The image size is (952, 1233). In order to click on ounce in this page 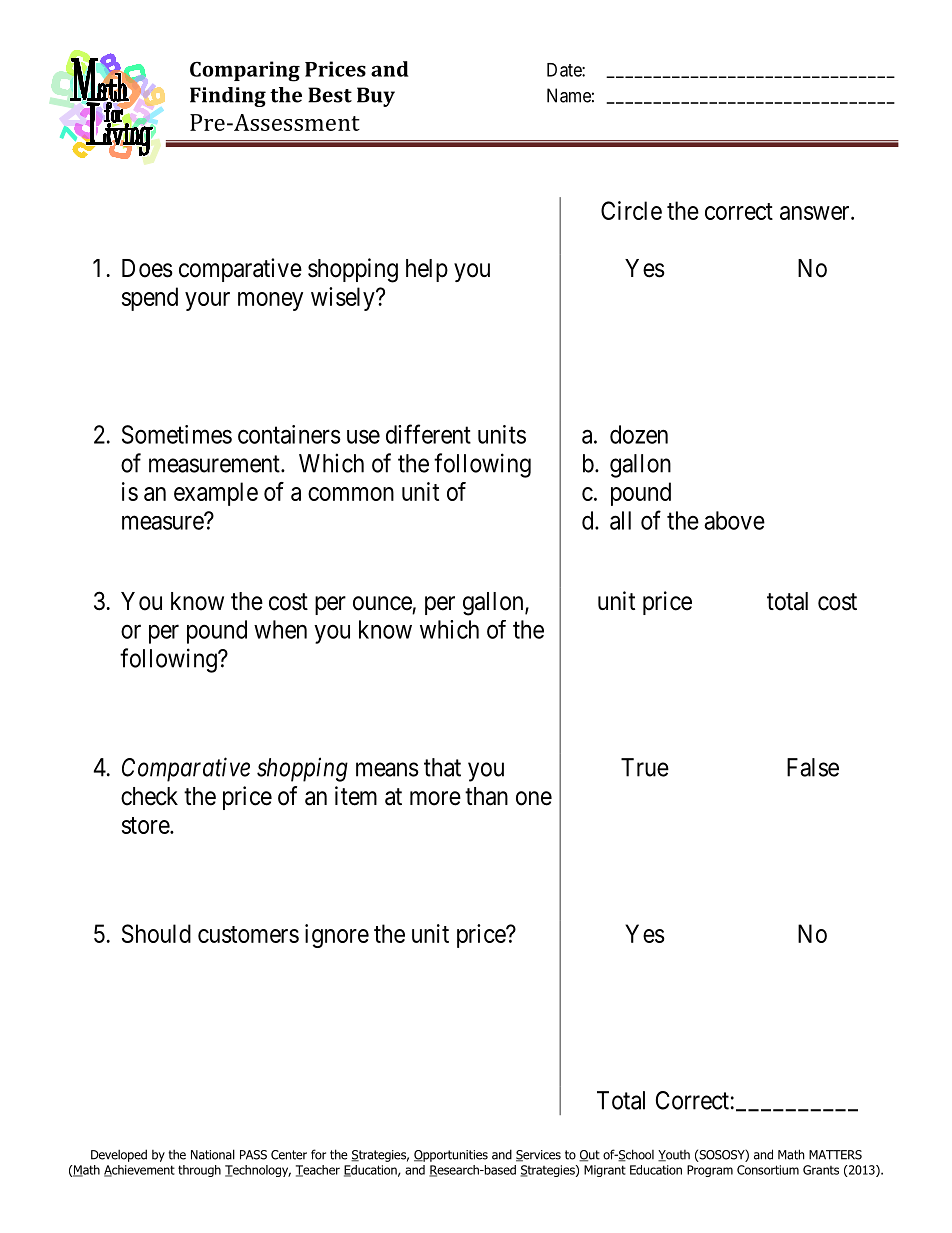, I will do `click(382, 603)`.
